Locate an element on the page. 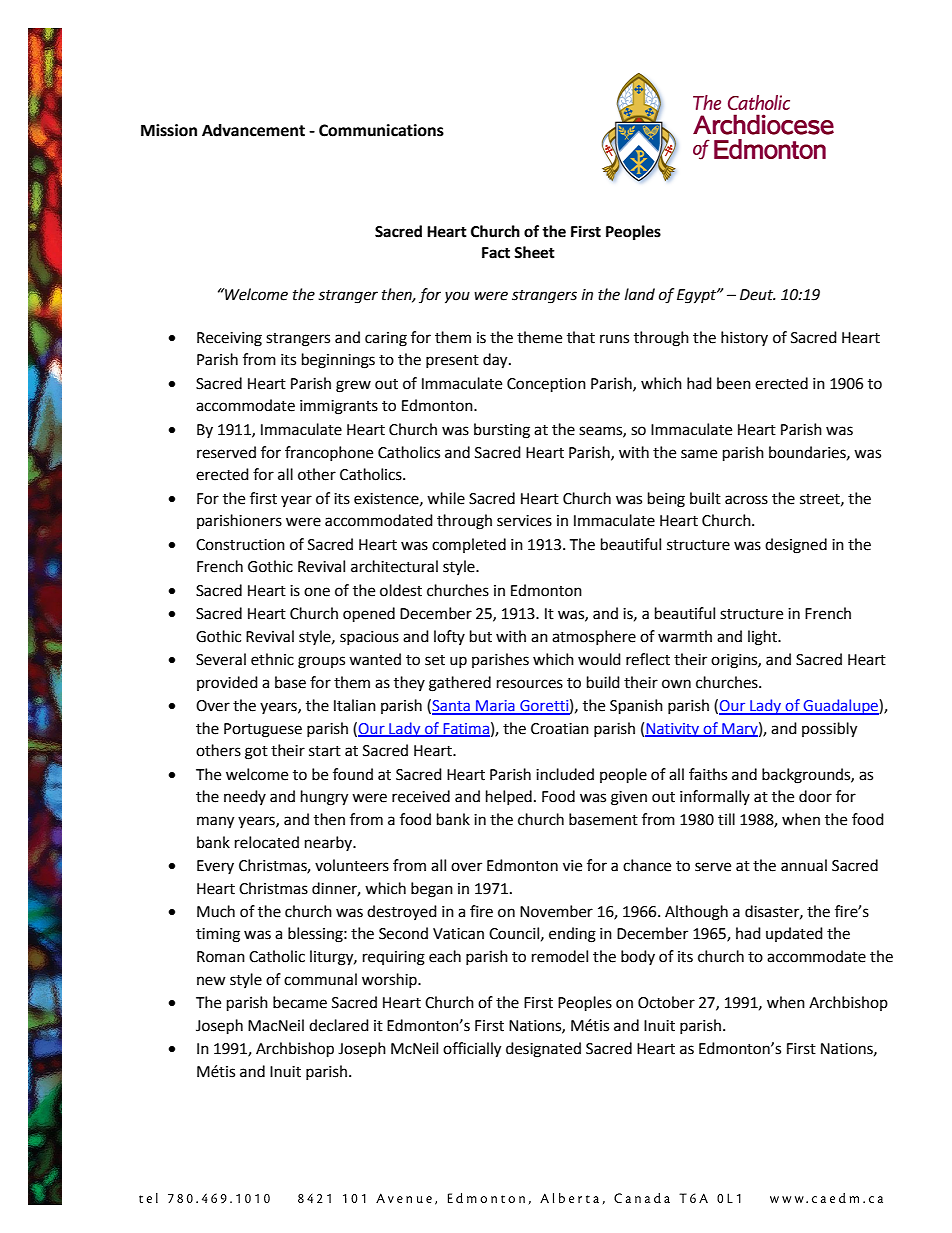 Image resolution: width=952 pixels, height=1233 pixels. Deut is located at coordinates (757, 295).
